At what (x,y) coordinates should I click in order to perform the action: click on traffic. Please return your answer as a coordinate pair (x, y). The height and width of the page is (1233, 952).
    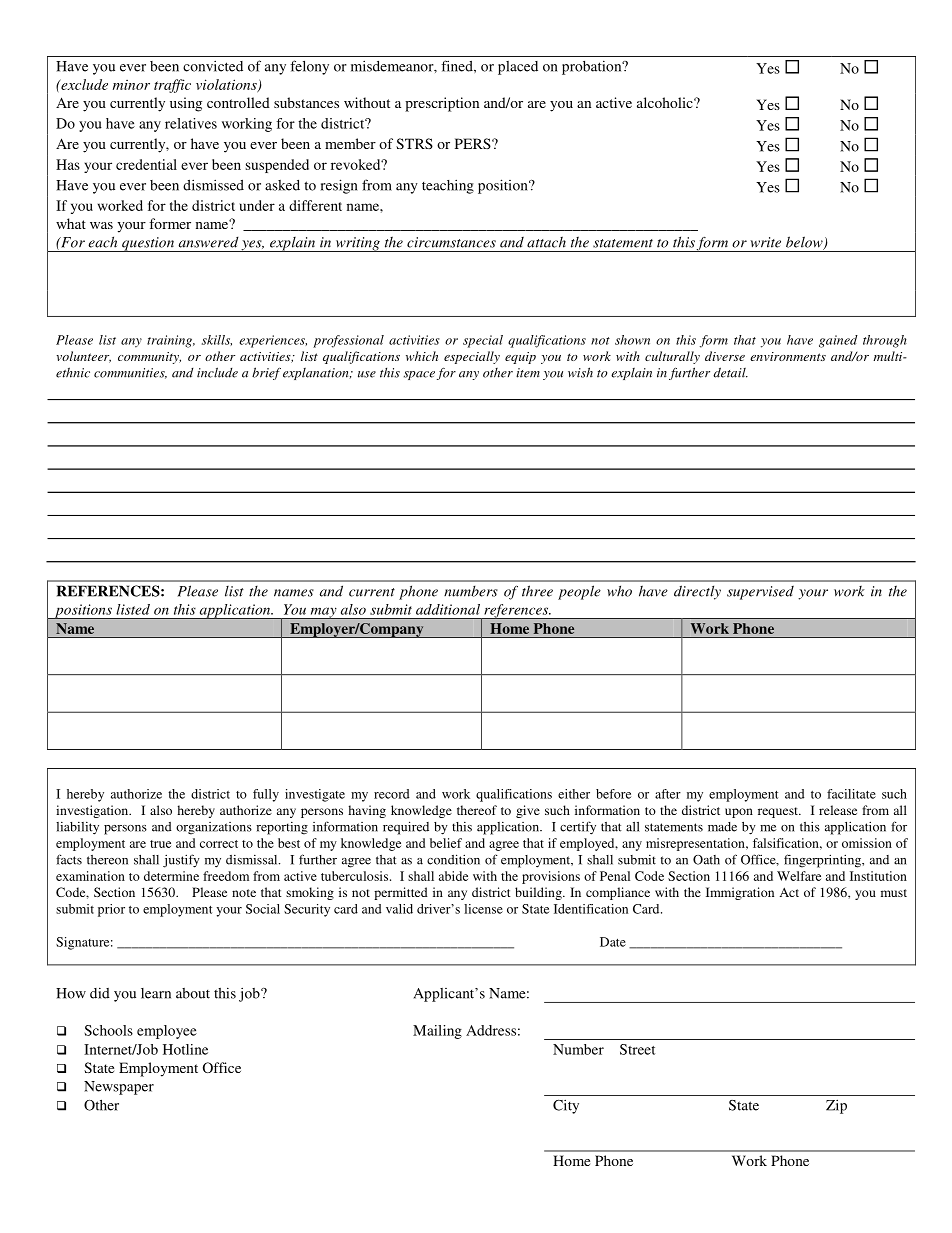
    Looking at the image, I should click on (172, 86).
